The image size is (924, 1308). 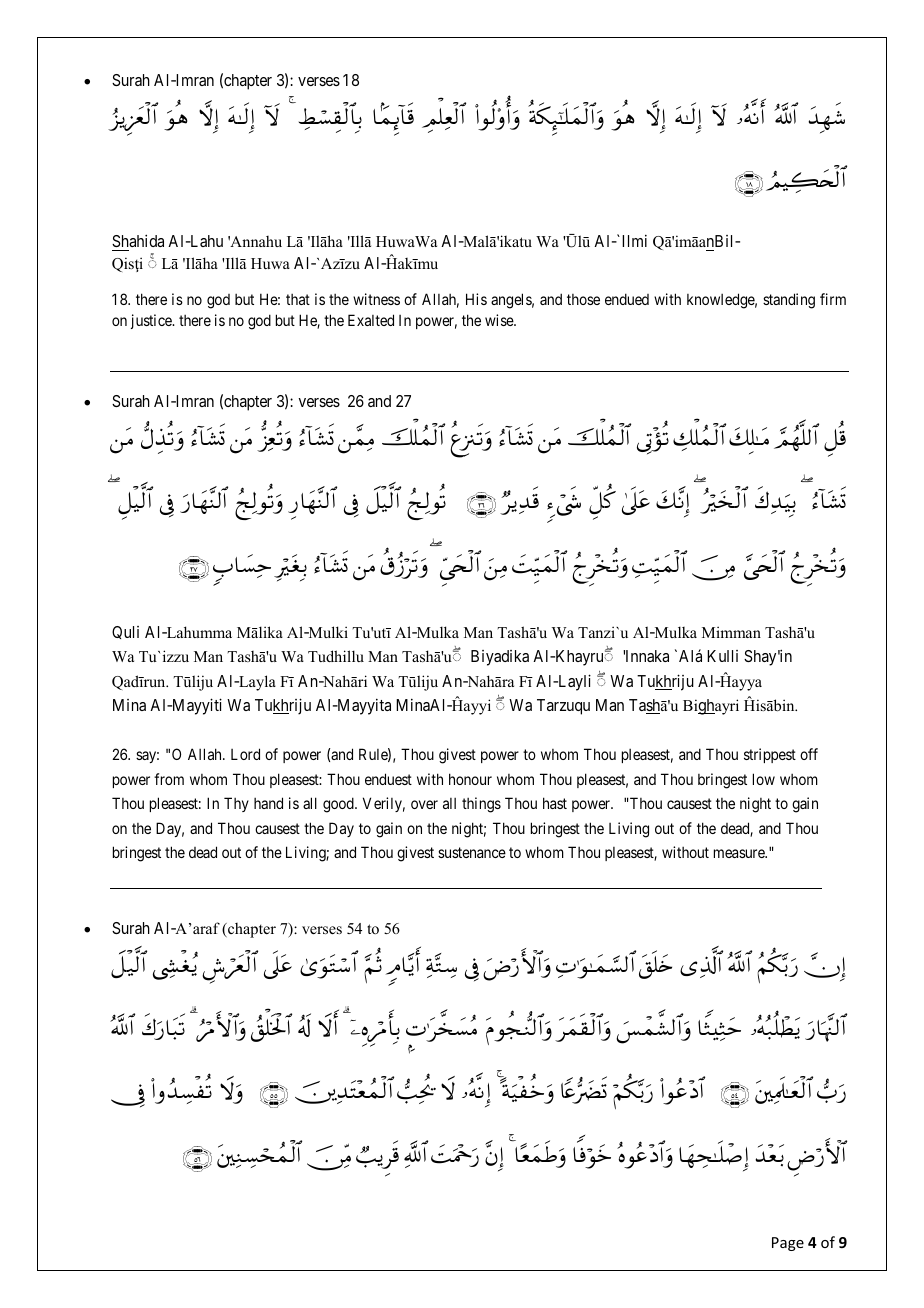 What do you see at coordinates (764, 779) in the screenshot?
I see `low` at bounding box center [764, 779].
